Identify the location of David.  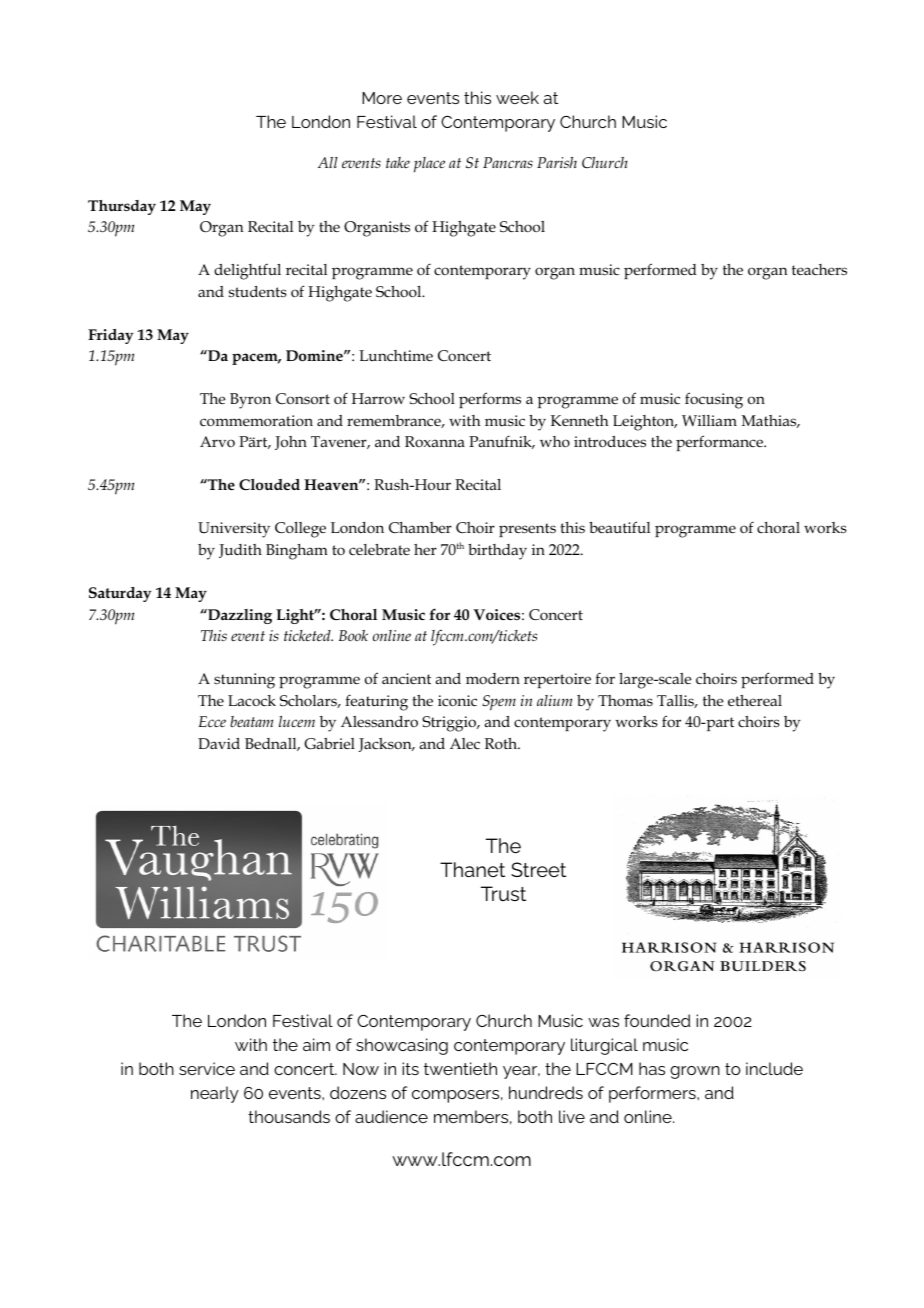
(219, 743).
